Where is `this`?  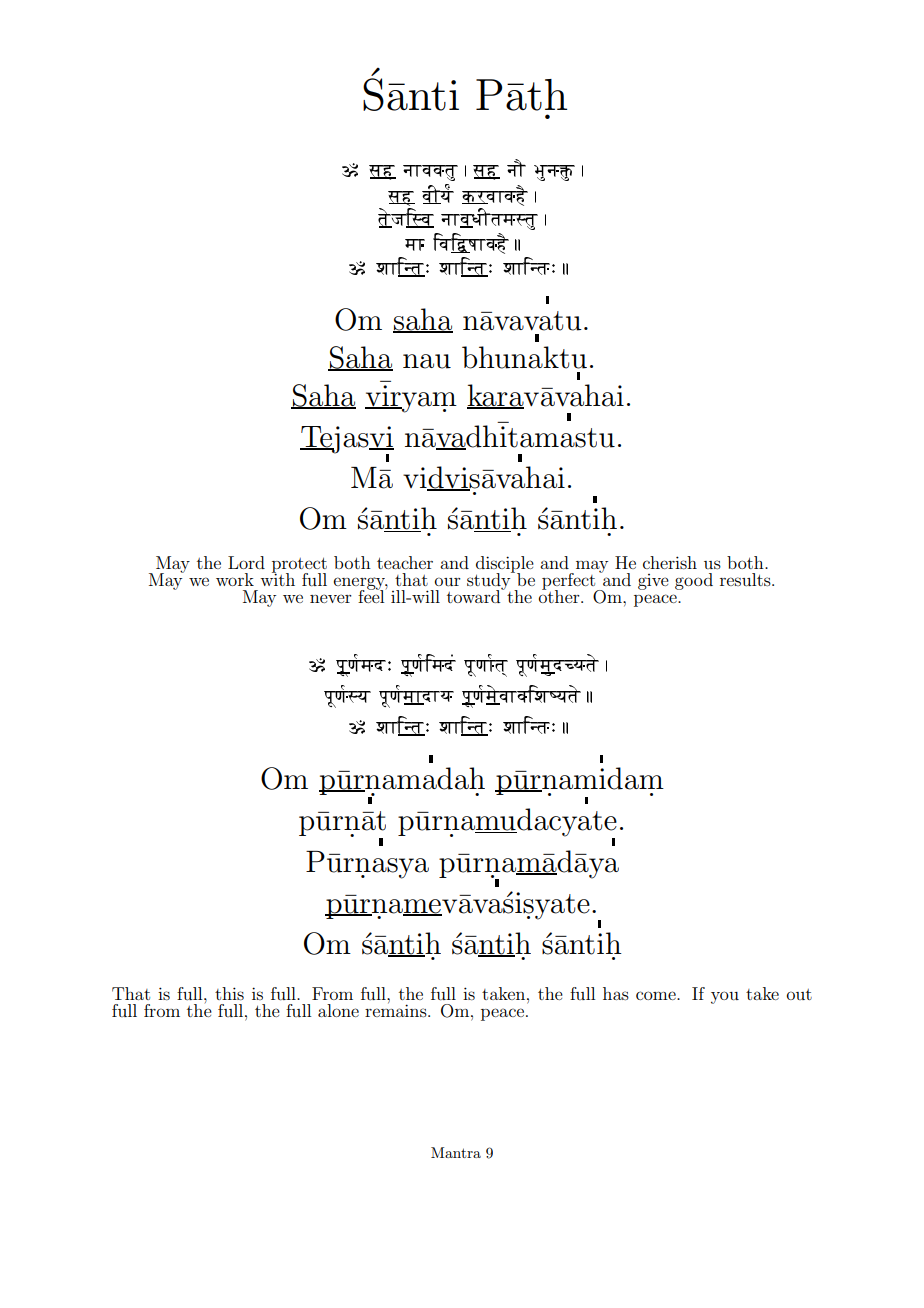 this is located at coordinates (229, 993).
